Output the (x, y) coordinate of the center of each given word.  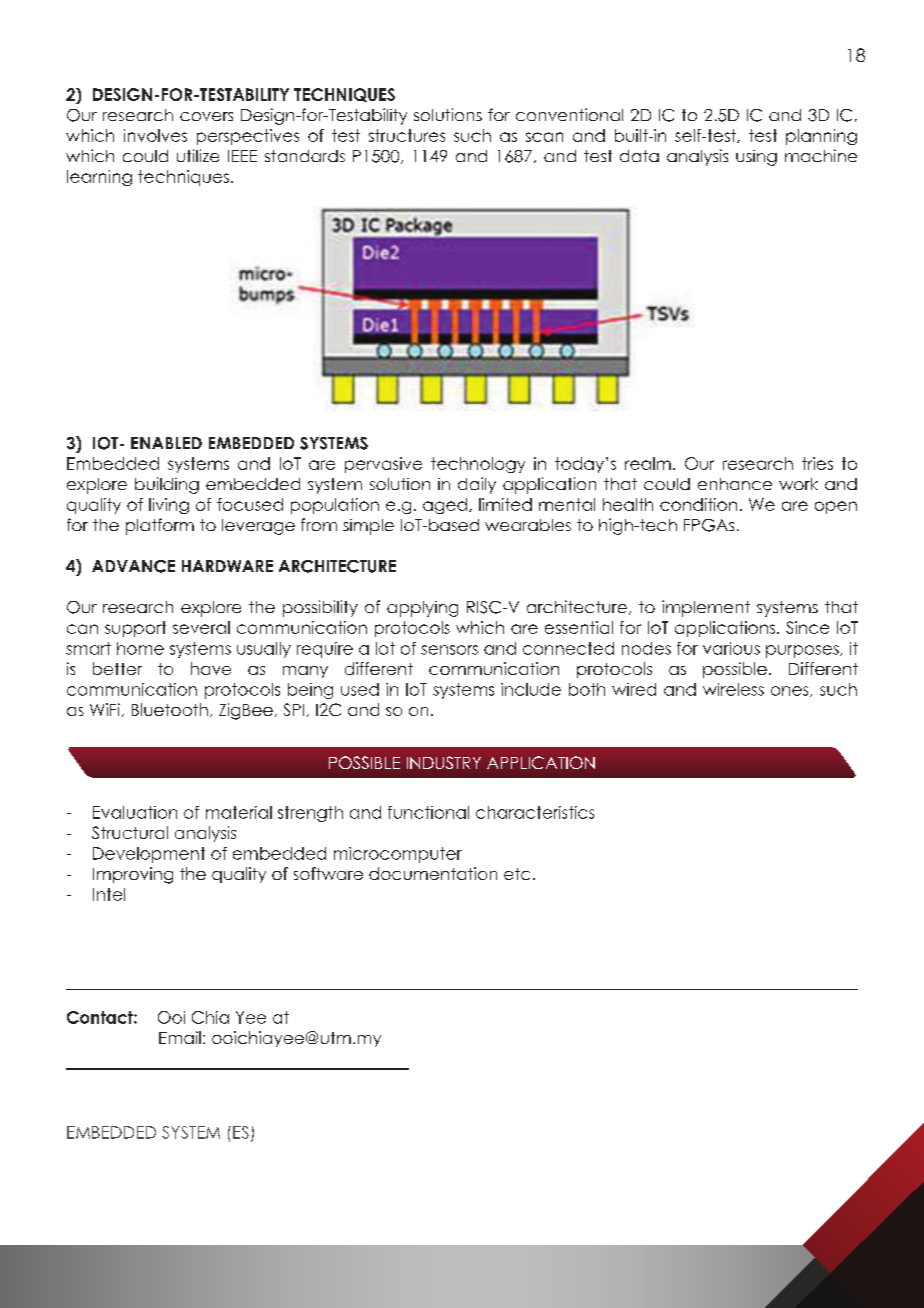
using (756, 158)
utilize (198, 155)
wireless (733, 689)
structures (407, 135)
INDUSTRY (444, 762)
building (167, 485)
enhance (735, 484)
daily (477, 485)
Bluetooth (170, 709)
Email (180, 1037)
